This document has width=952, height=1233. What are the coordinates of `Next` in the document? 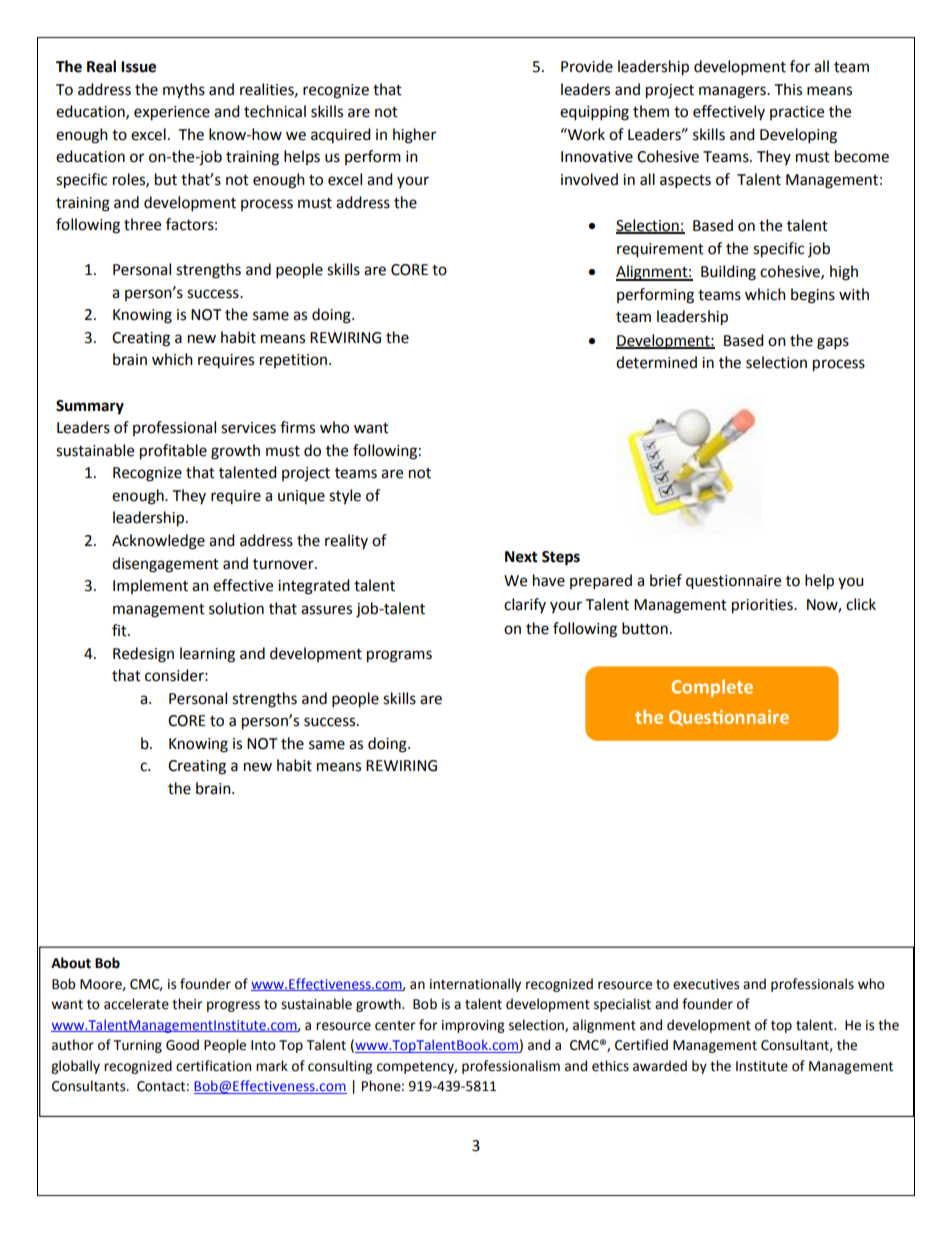 It's located at (521, 557).
